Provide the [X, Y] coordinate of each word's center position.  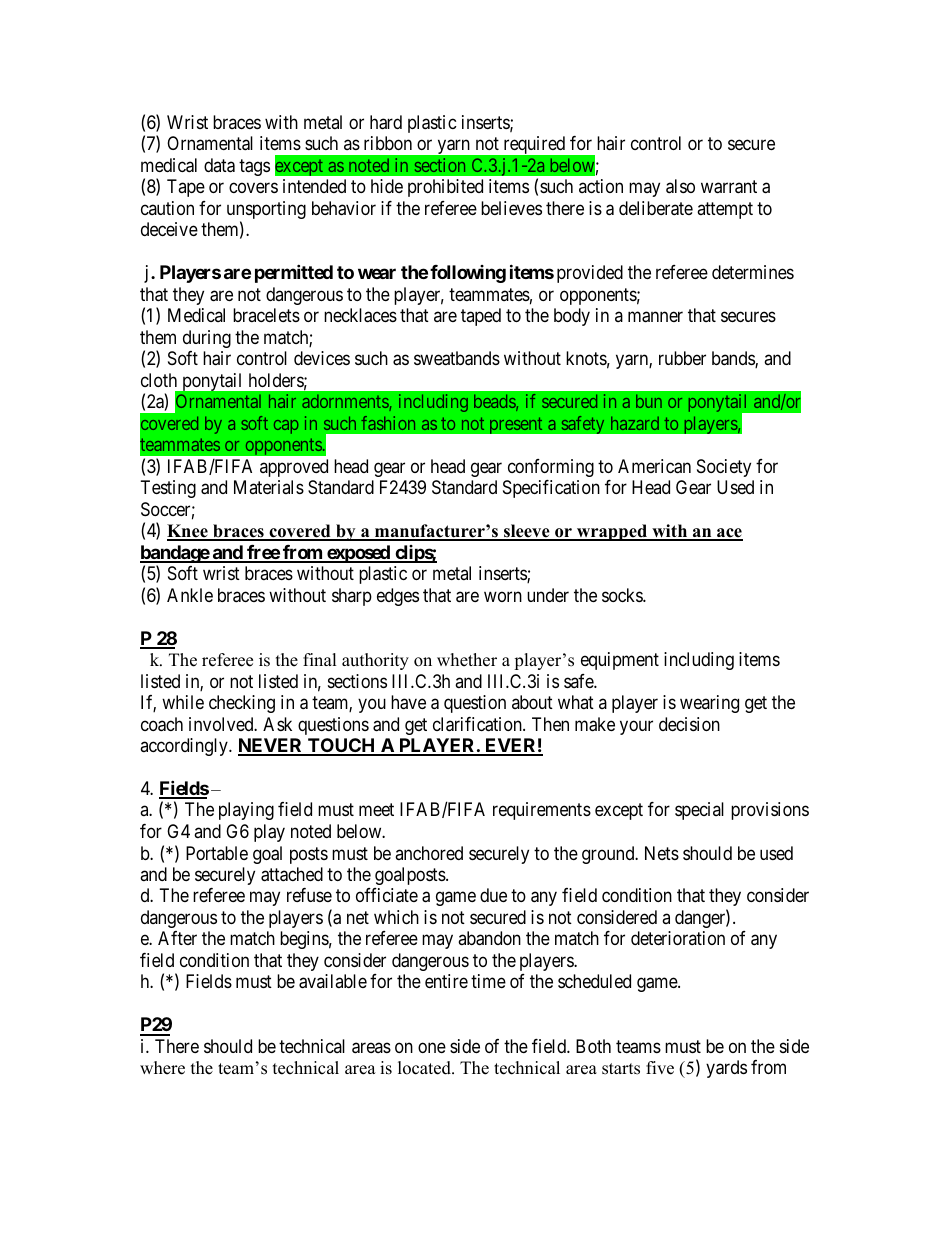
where [162, 1068]
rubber [682, 358]
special [699, 811]
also [680, 186]
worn [503, 596]
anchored [429, 853]
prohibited [445, 188]
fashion [388, 423]
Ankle [190, 595]
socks [623, 595]
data [219, 165]
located [425, 1068]
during [207, 339]
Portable [217, 853]
